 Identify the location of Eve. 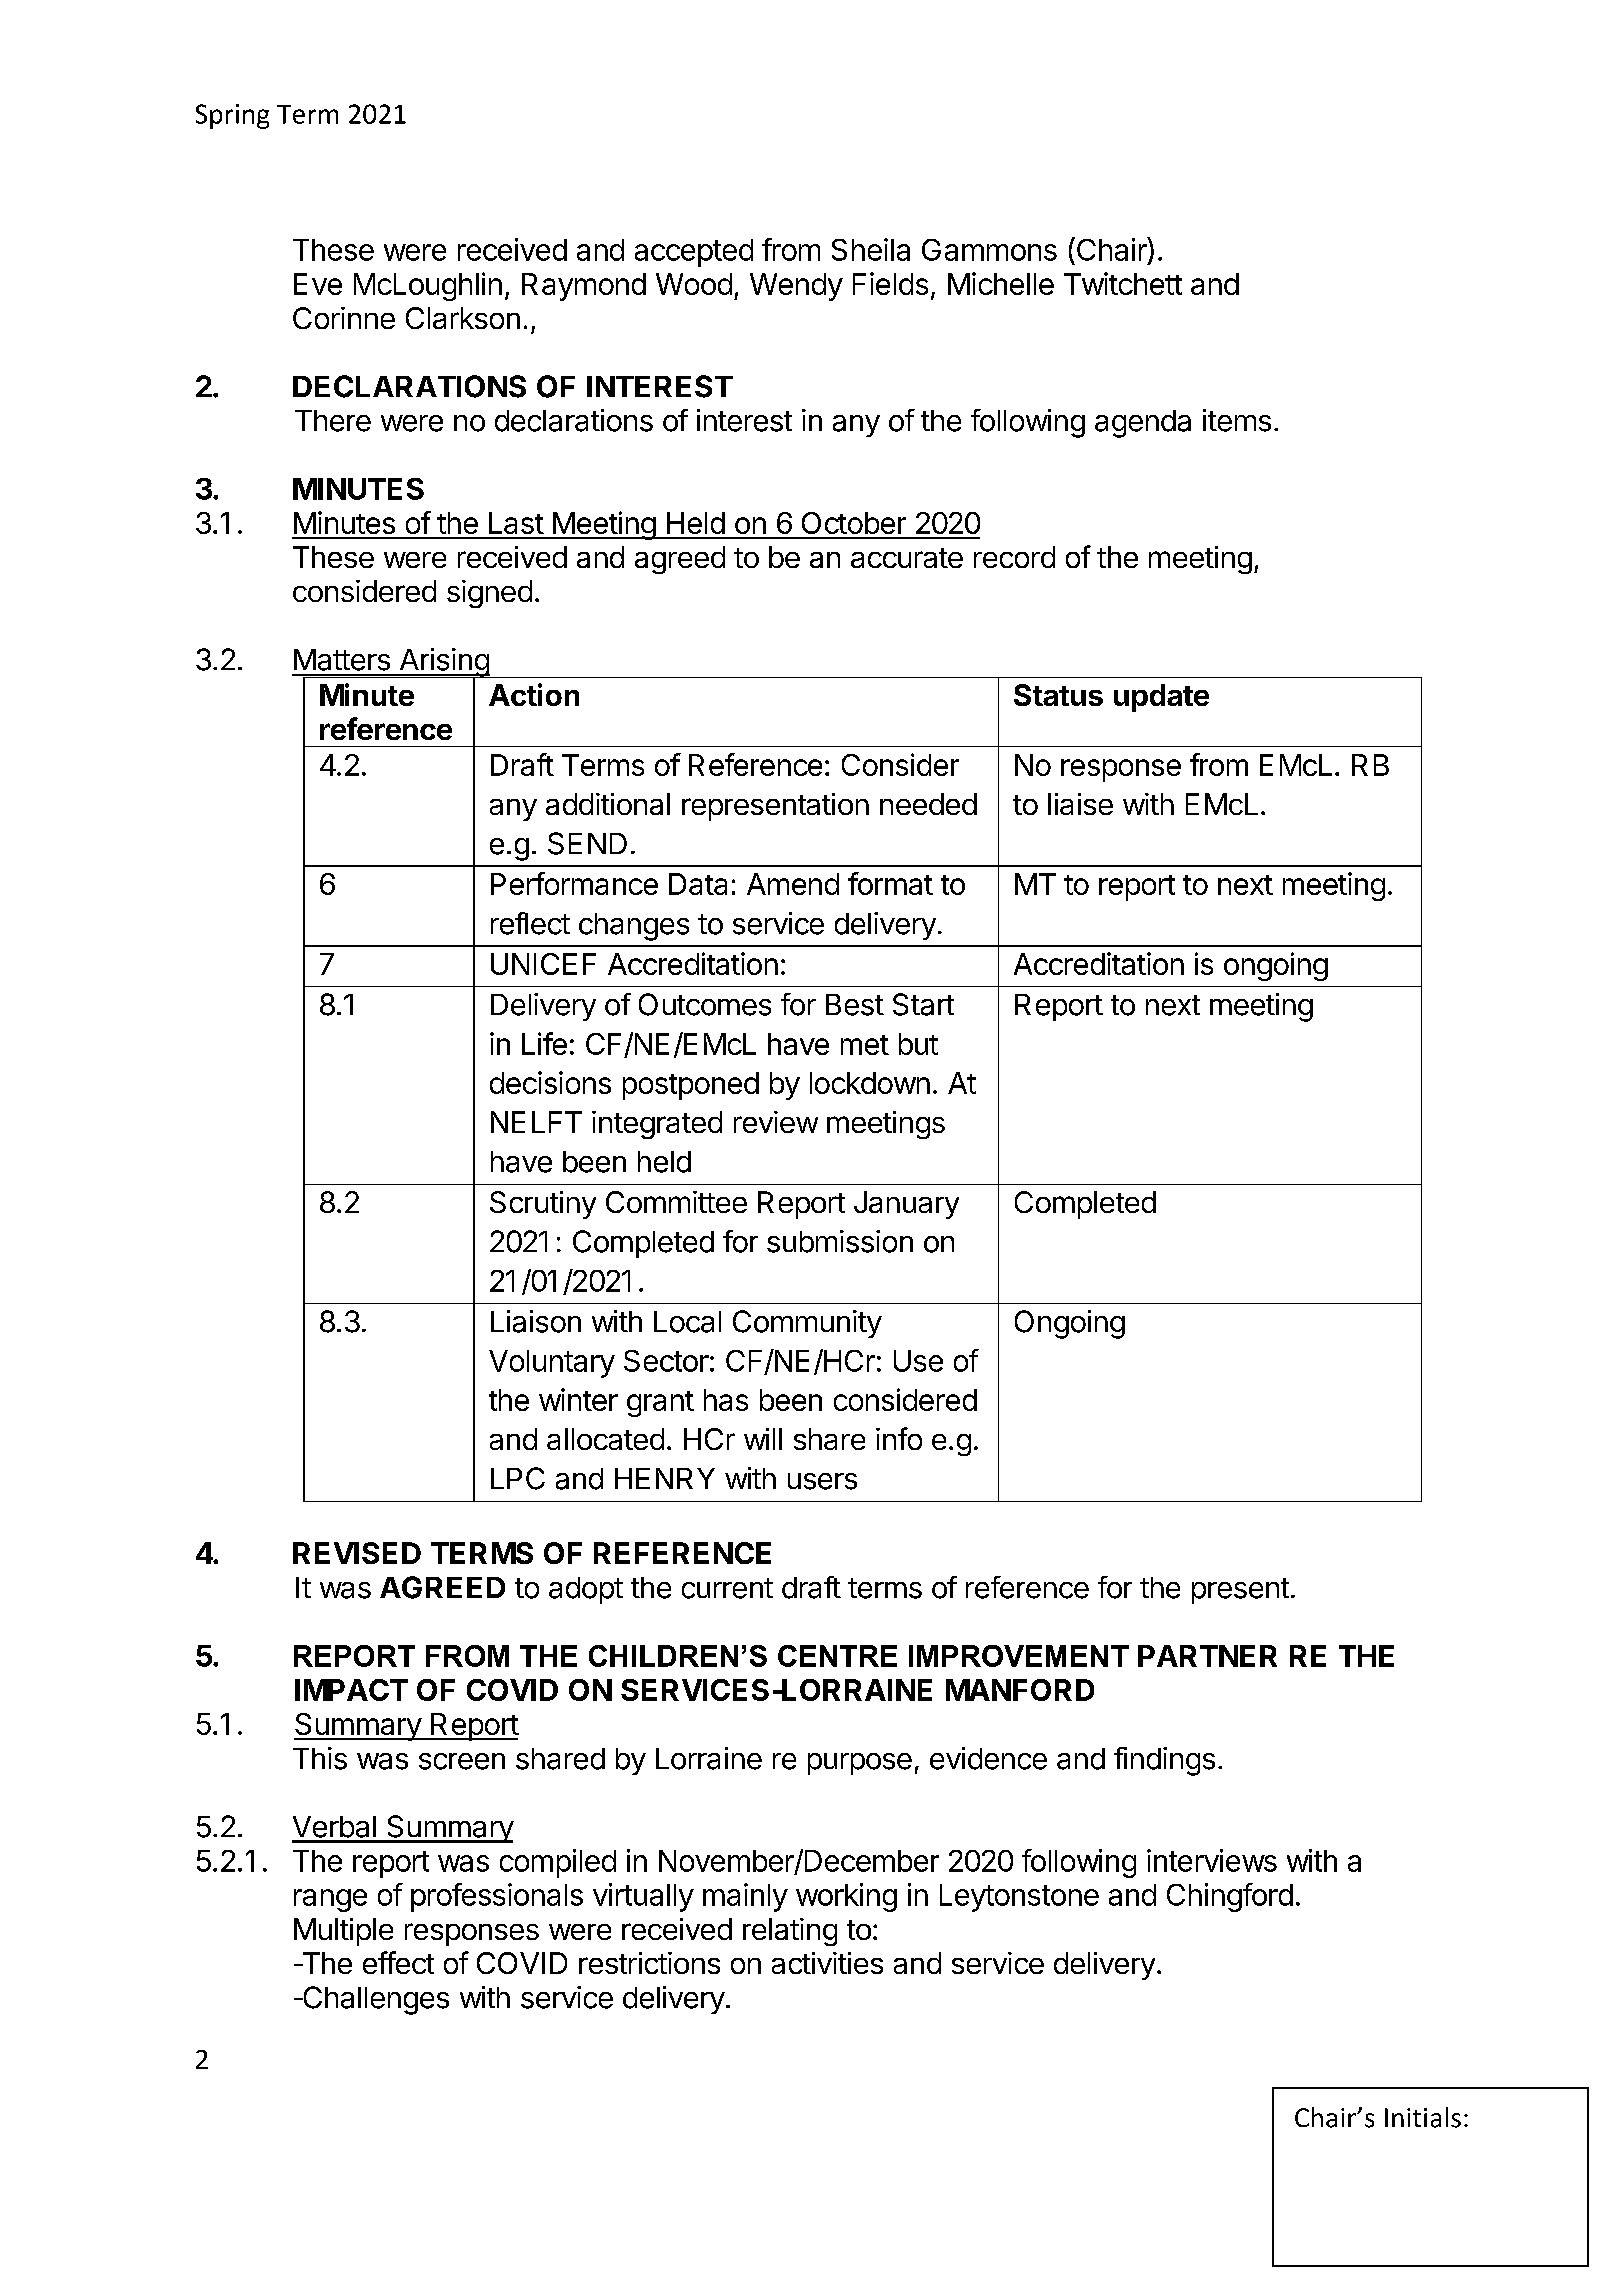
(318, 284).
